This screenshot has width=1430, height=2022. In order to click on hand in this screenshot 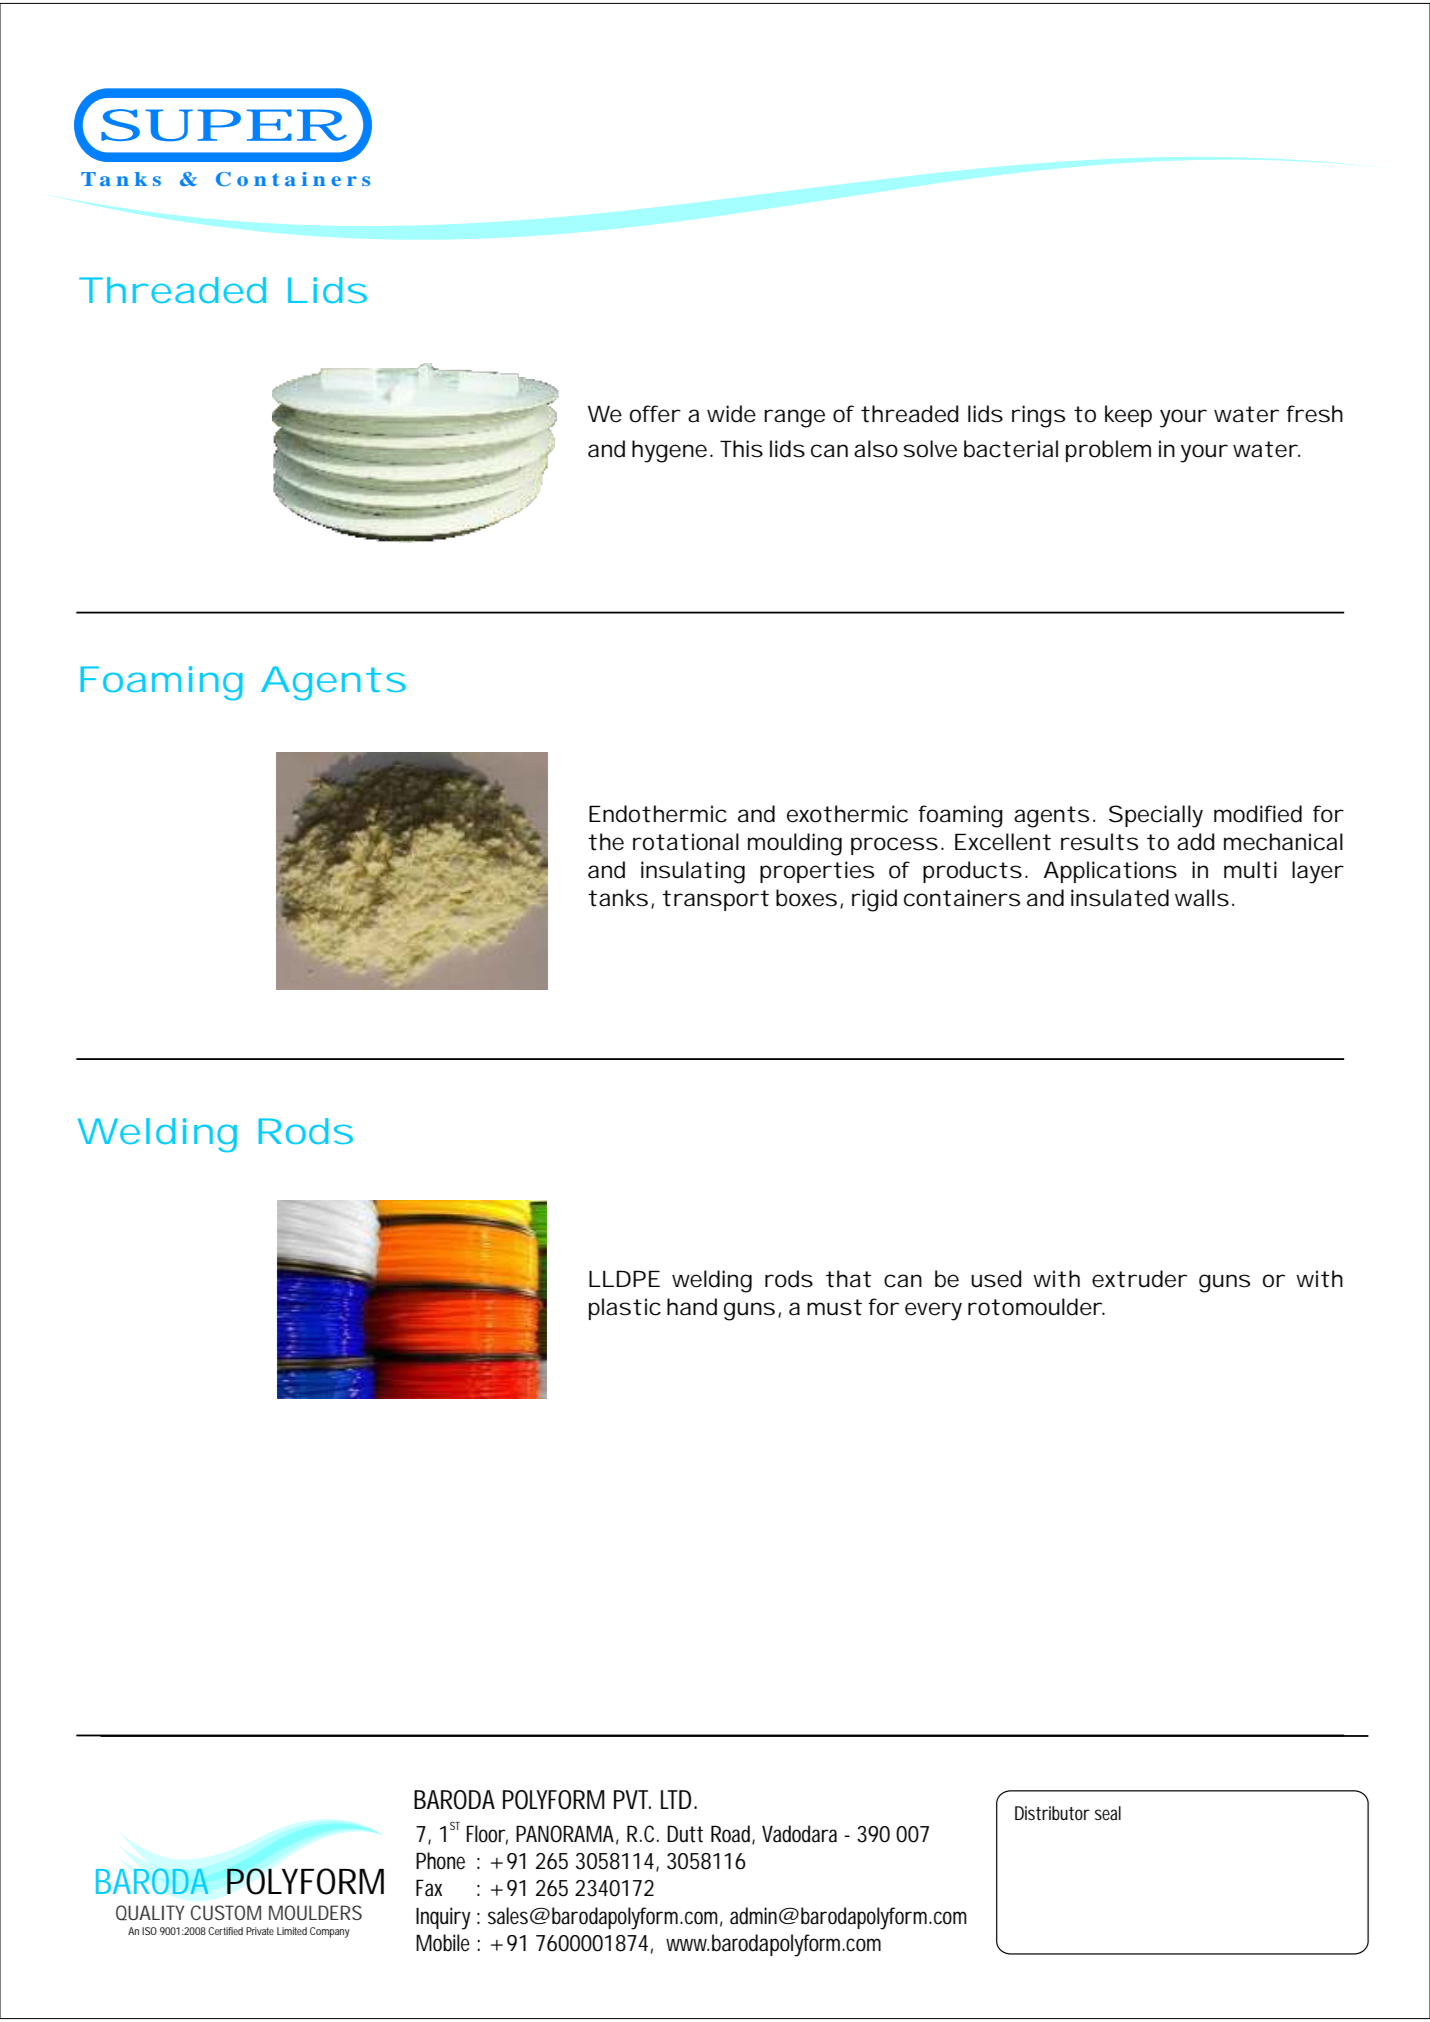, I will do `click(692, 1307)`.
